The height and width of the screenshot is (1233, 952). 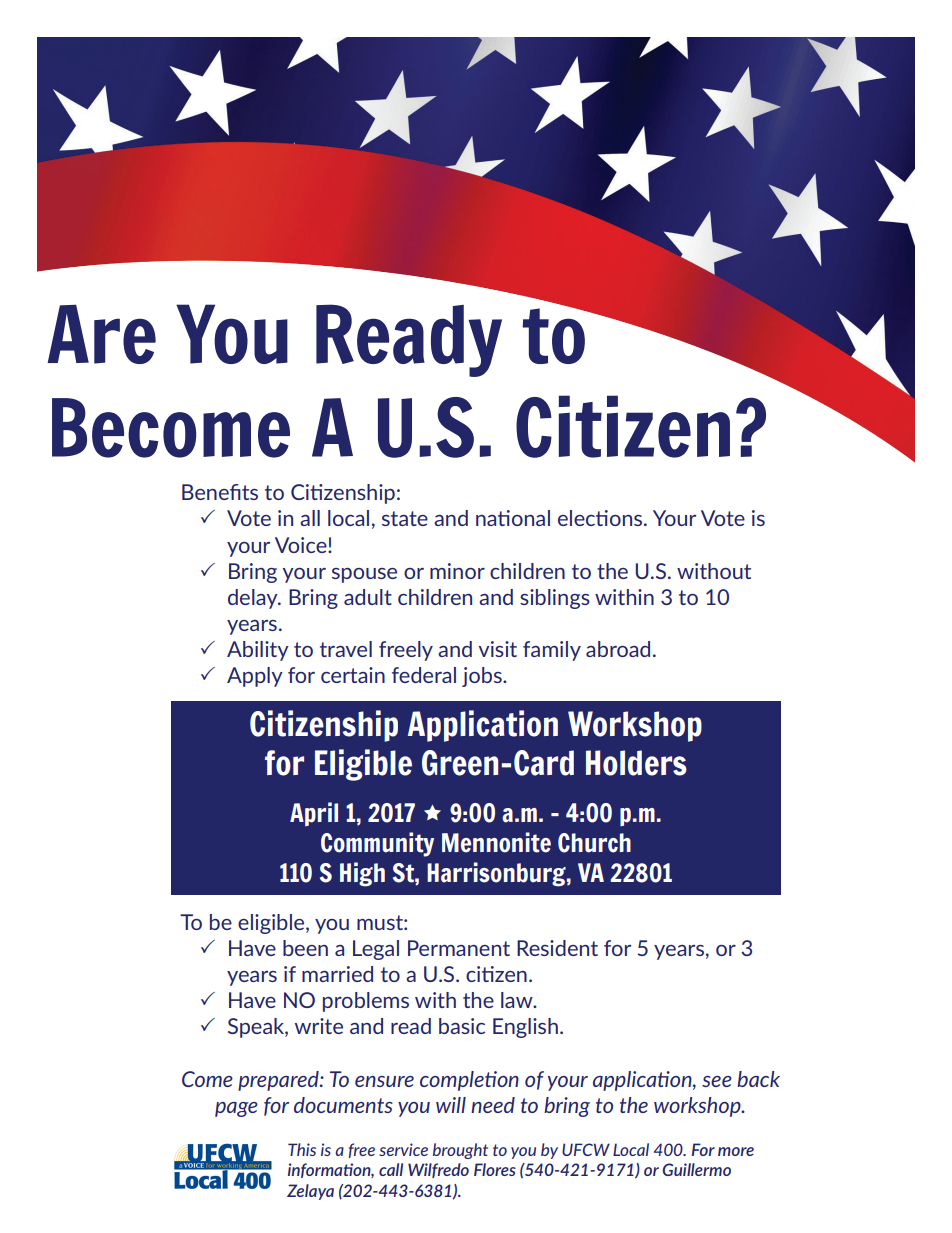 What do you see at coordinates (601, 518) in the screenshot?
I see `elections` at bounding box center [601, 518].
